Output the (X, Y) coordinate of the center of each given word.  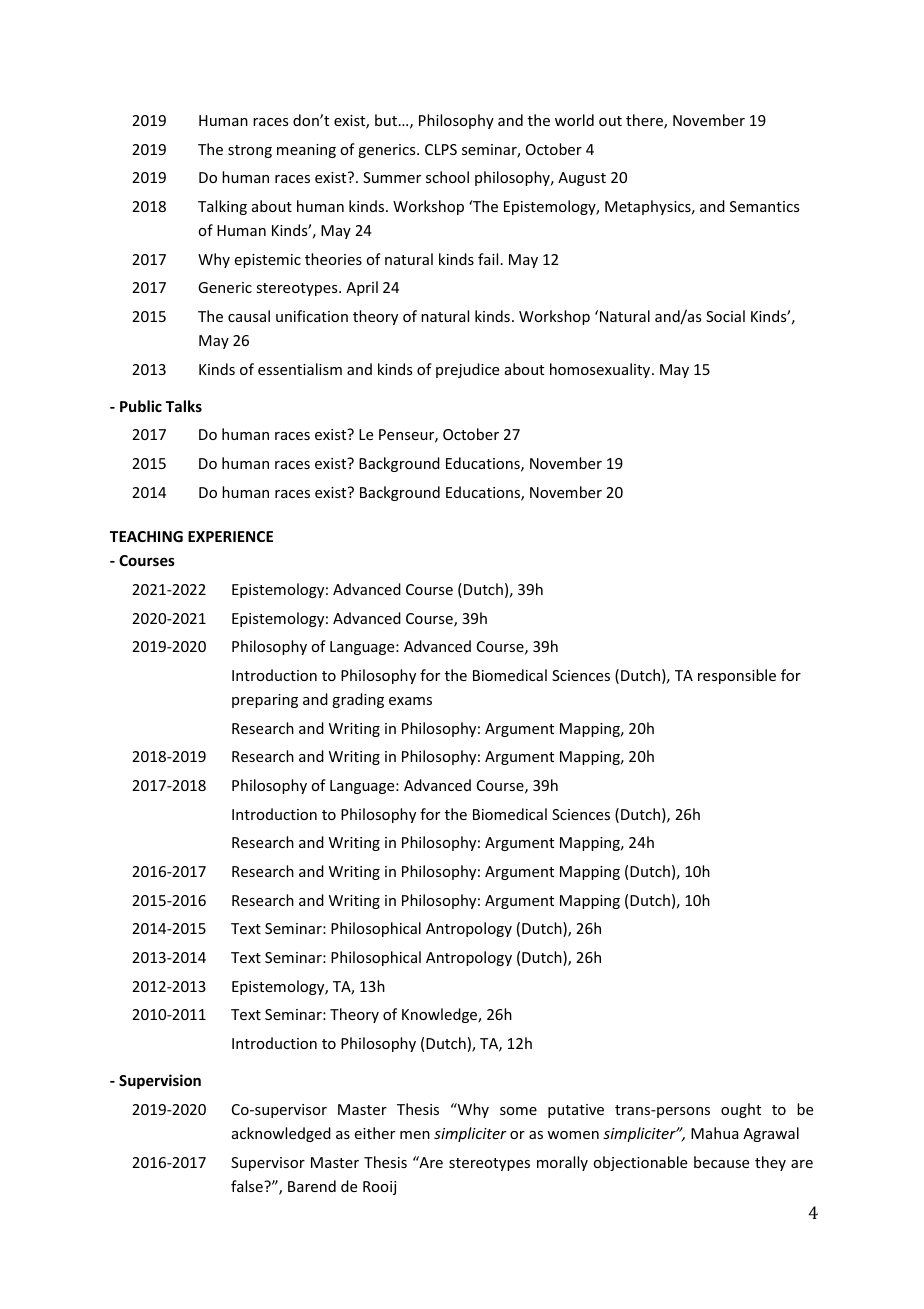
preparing (265, 701)
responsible (737, 676)
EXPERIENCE (230, 536)
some (518, 1111)
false (248, 1186)
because (721, 1162)
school (447, 177)
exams (410, 701)
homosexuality (601, 370)
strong (250, 151)
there (645, 121)
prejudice (467, 370)
